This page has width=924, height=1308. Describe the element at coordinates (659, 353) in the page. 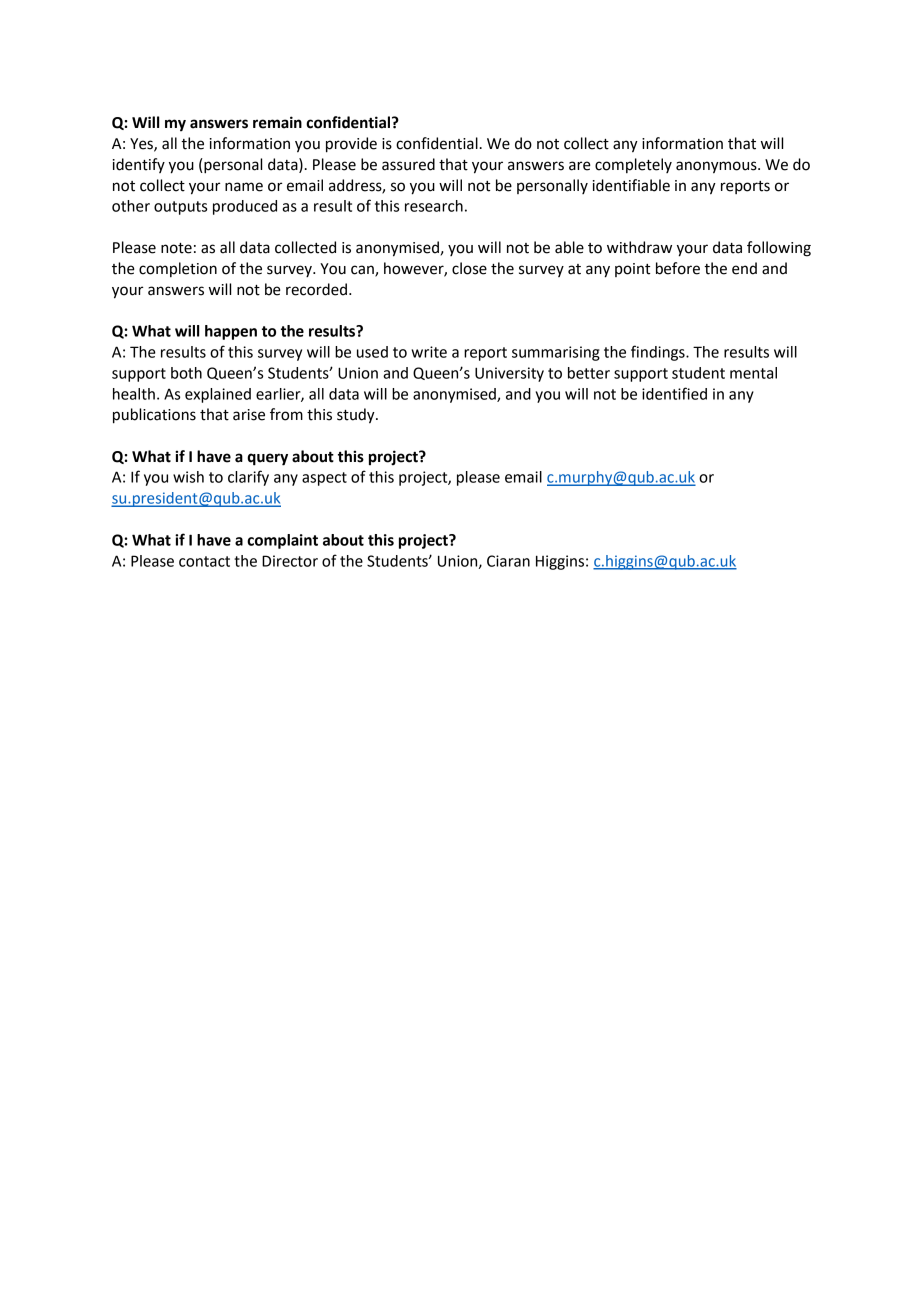

I see `findings` at that location.
